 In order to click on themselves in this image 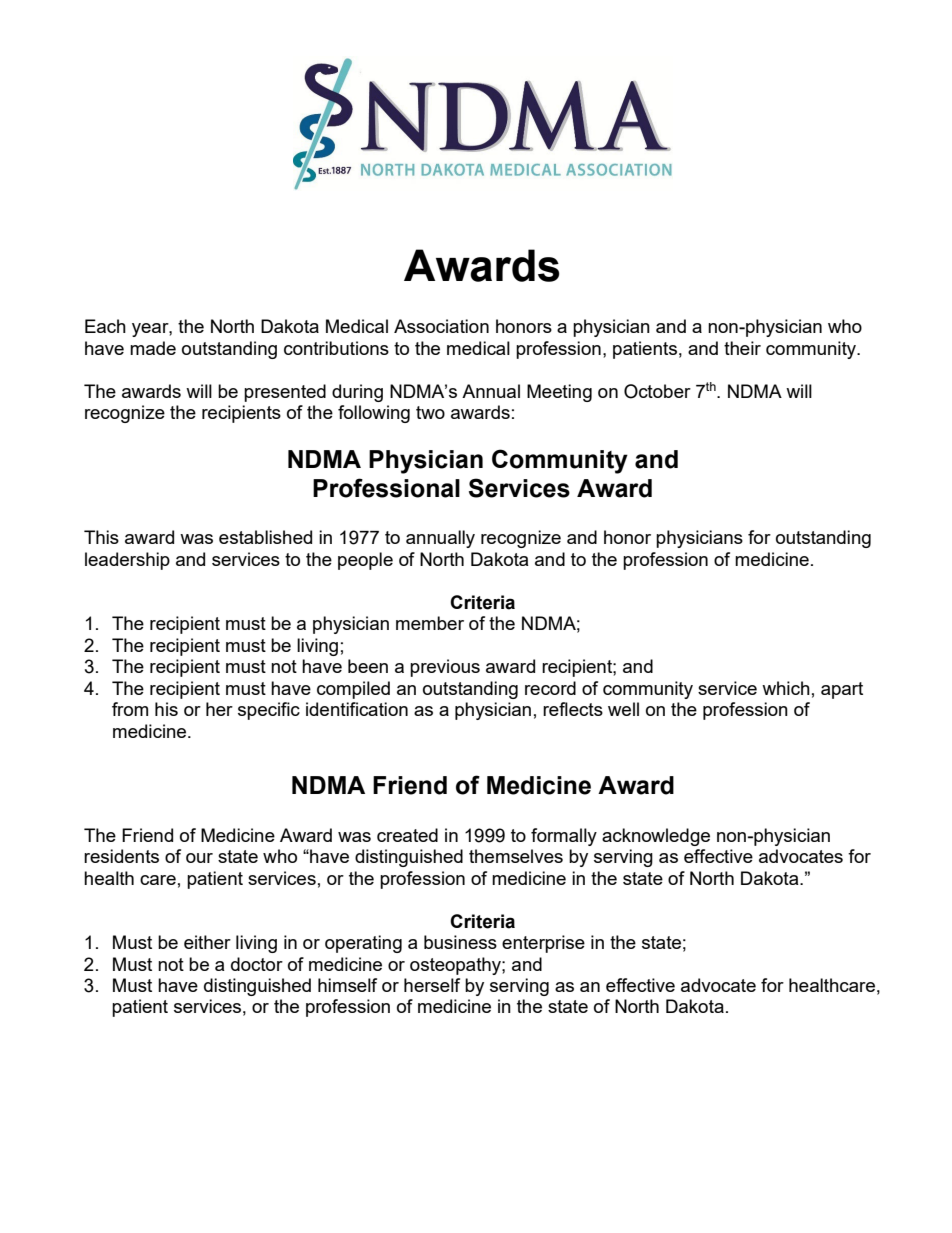, I will do `click(516, 856)`.
